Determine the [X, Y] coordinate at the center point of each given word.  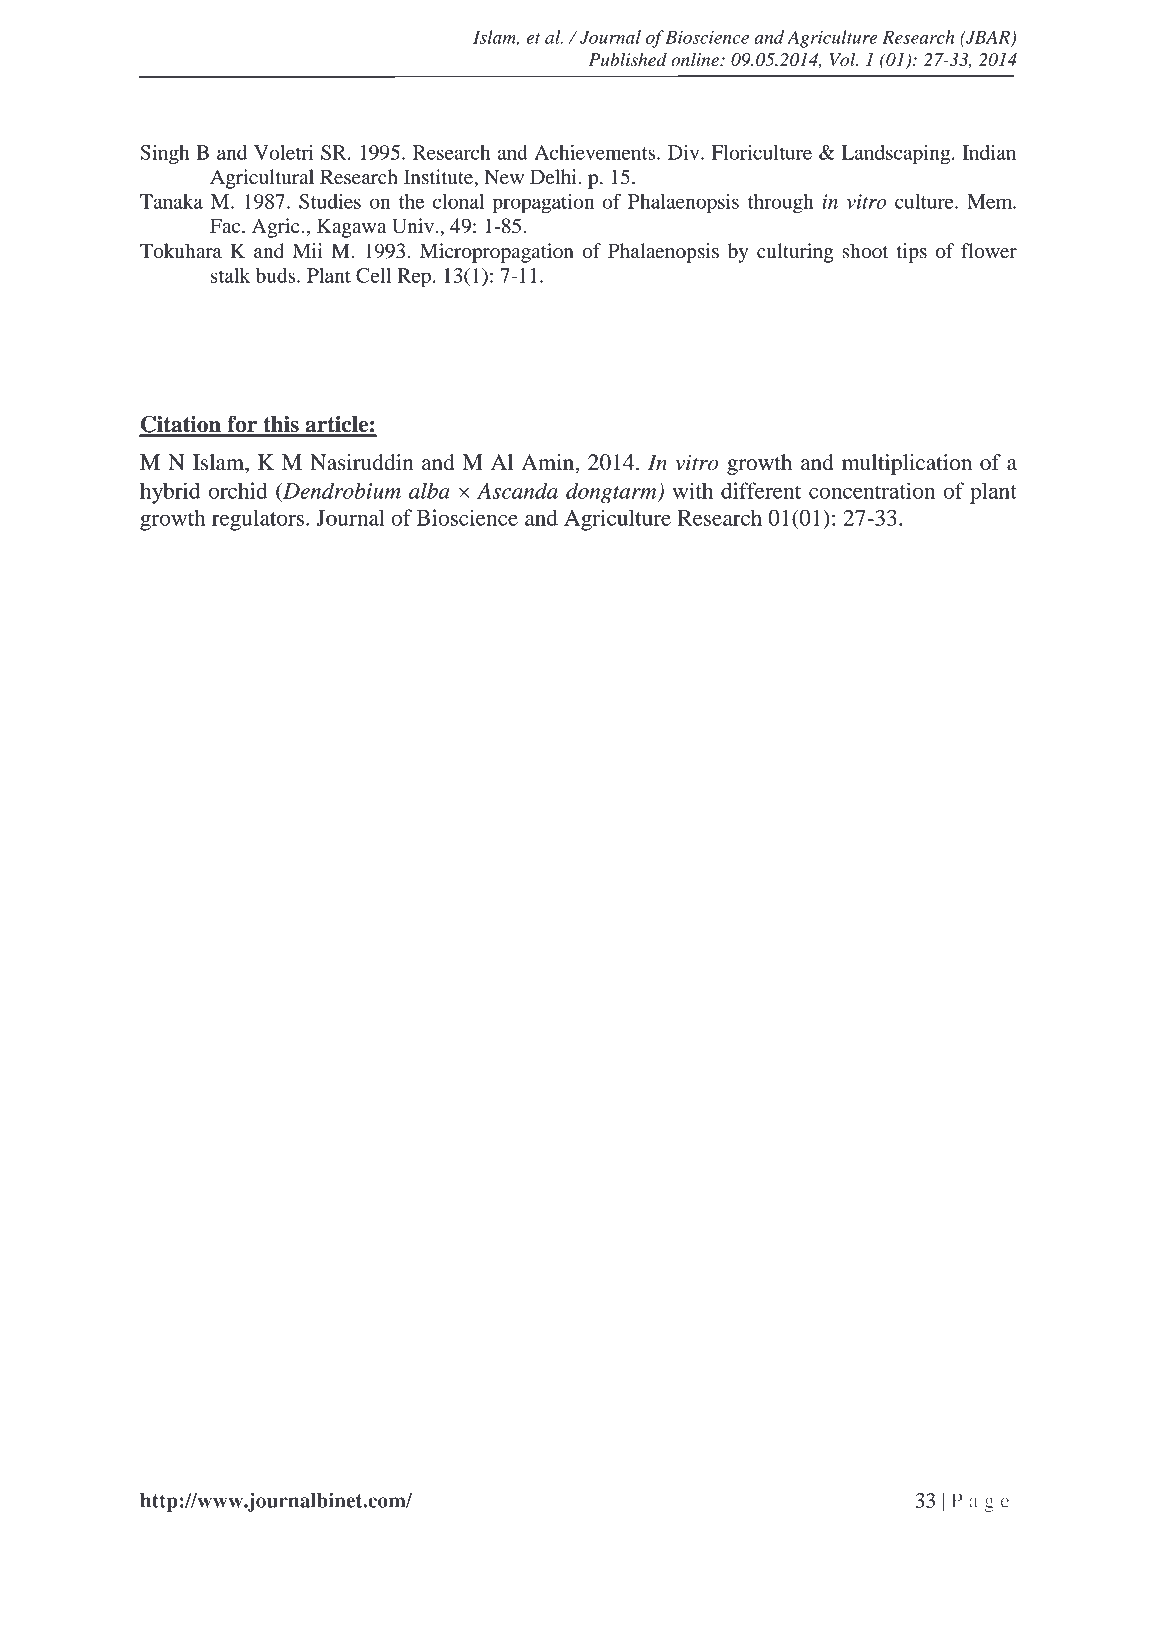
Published [628, 60]
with [692, 490]
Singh [164, 154]
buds [277, 275]
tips [912, 253]
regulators [258, 520]
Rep [414, 277]
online [696, 60]
